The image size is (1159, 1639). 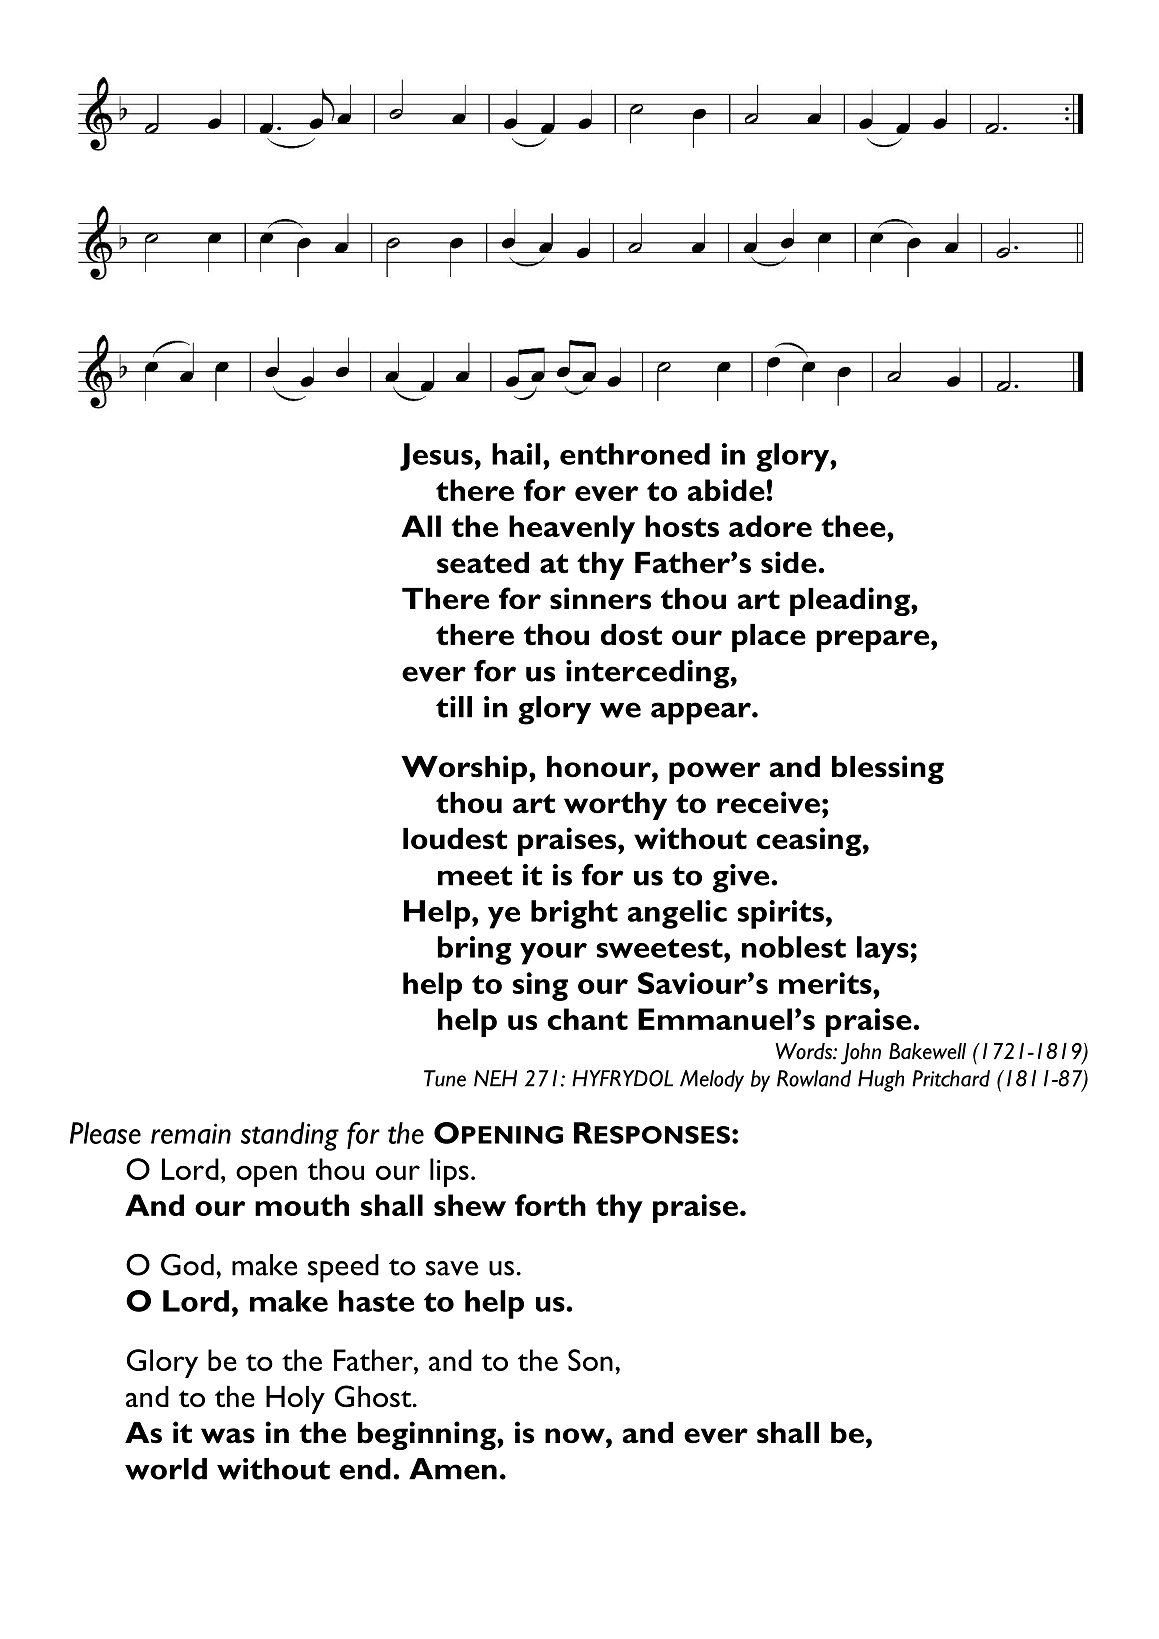 What do you see at coordinates (516, 454) in the image?
I see `hail` at bounding box center [516, 454].
